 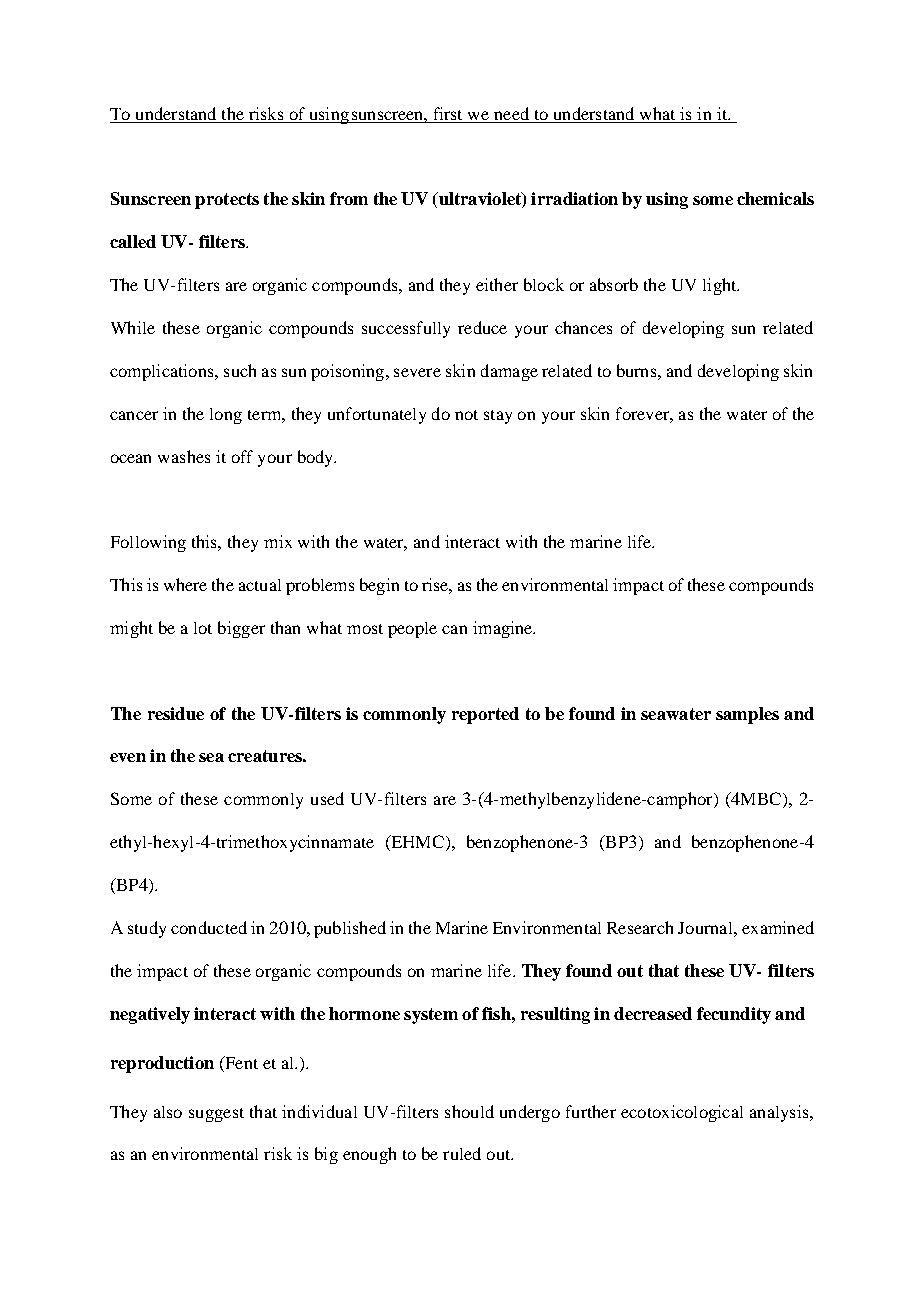 I want to click on long, so click(x=226, y=416).
